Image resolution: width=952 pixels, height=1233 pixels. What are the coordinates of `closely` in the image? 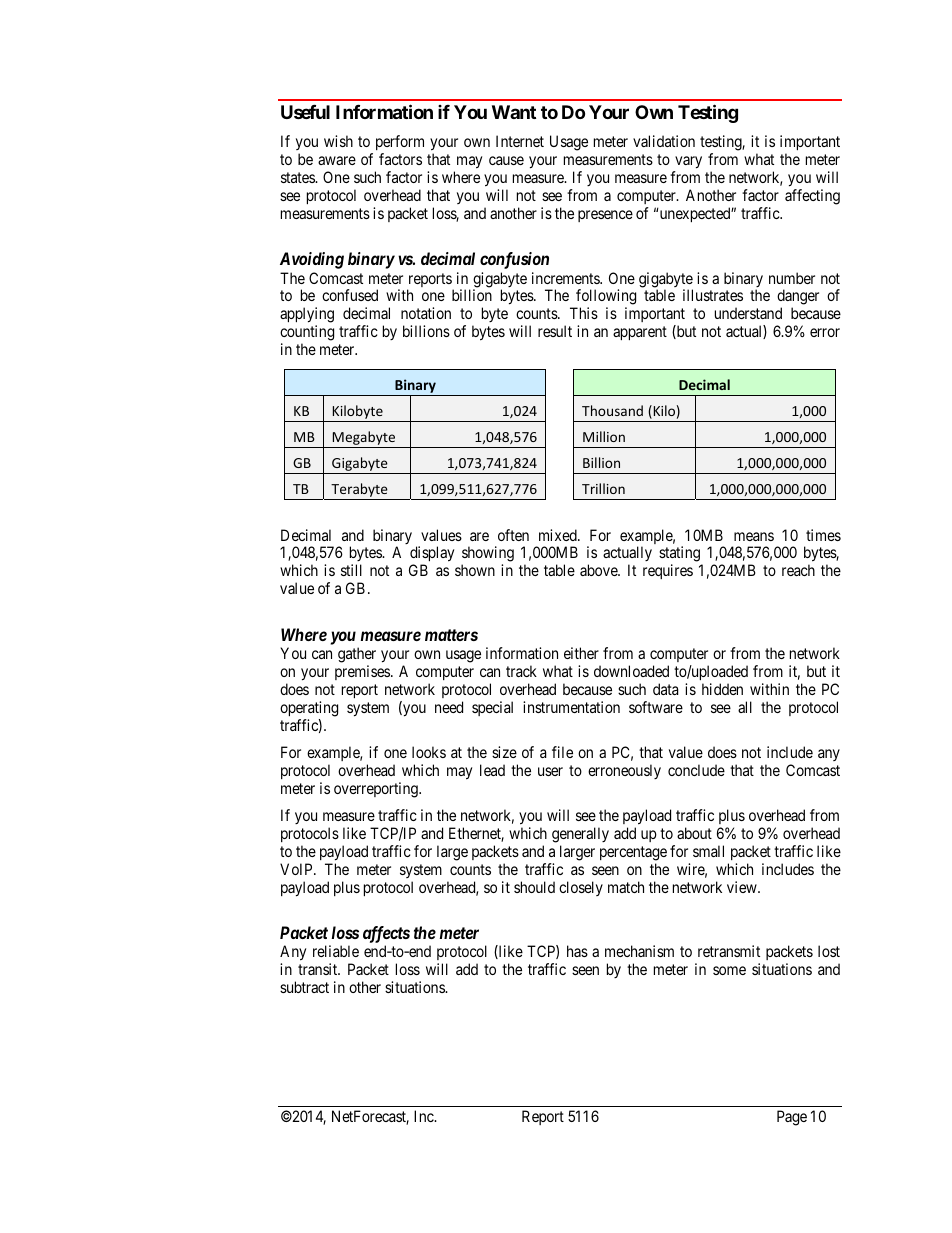 It's located at (581, 888).
